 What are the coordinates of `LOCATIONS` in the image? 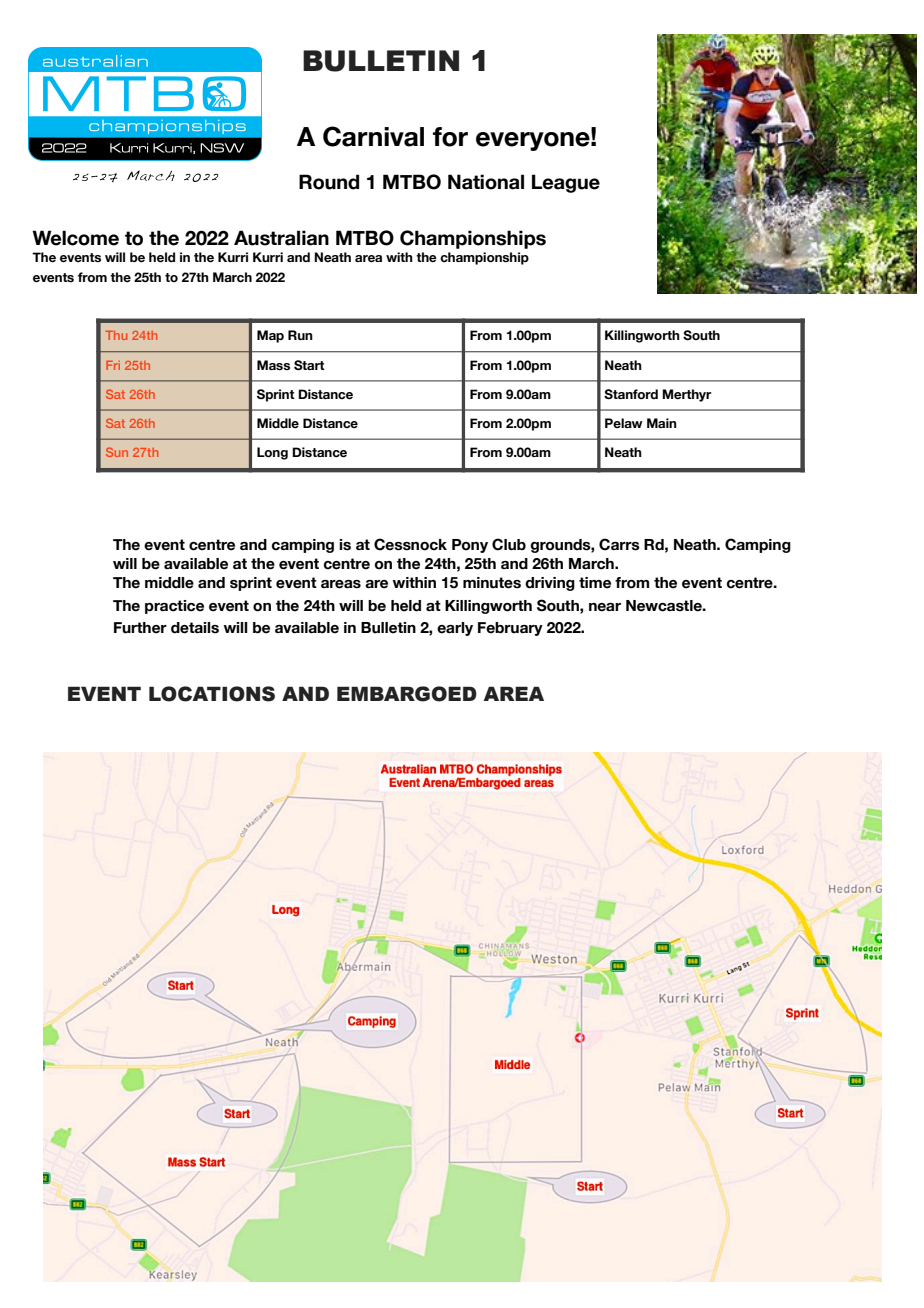 It's located at (212, 694).
